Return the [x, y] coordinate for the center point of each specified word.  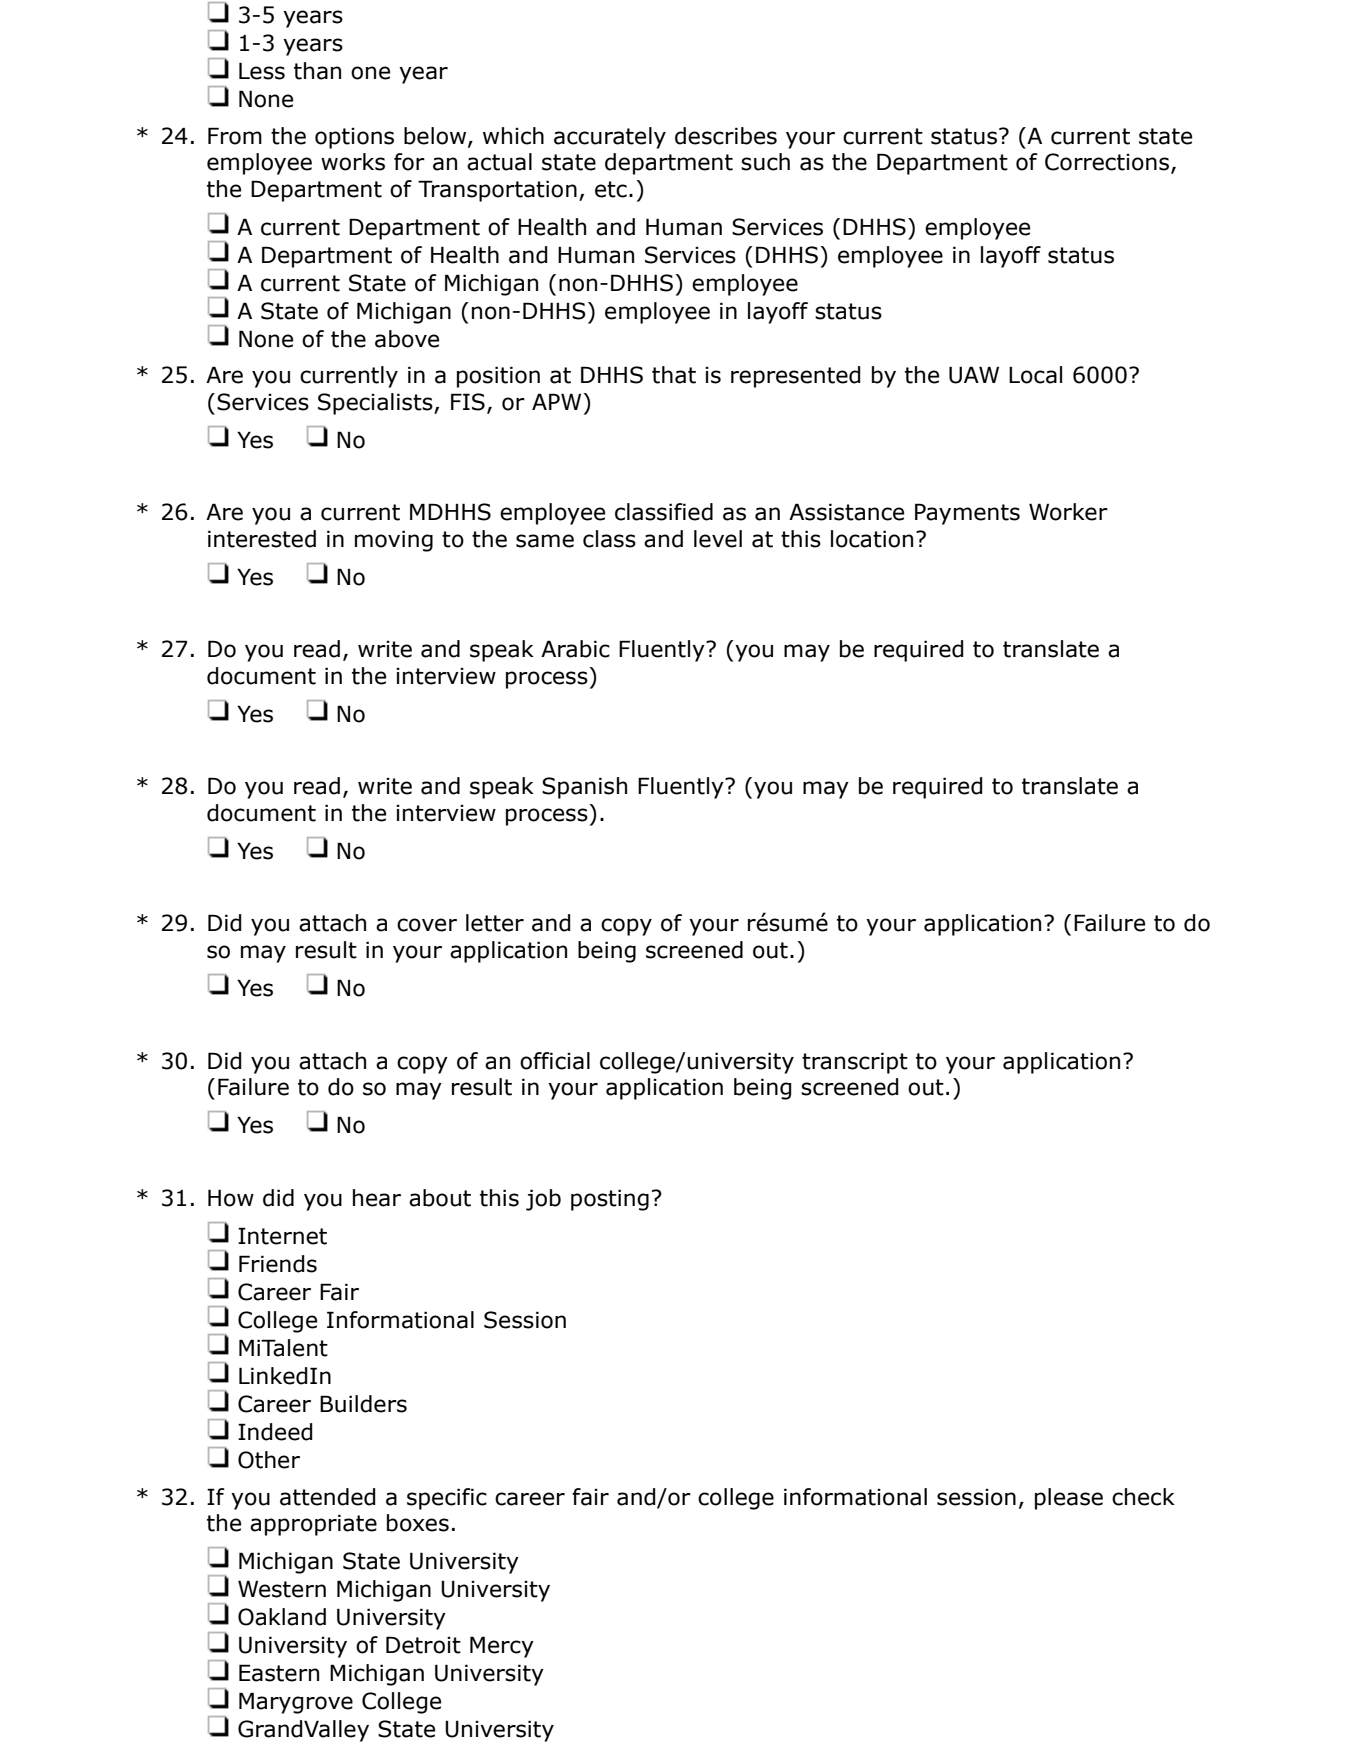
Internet [282, 1236]
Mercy [502, 1647]
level [718, 539]
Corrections [1107, 162]
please [1069, 1499]
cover [427, 925]
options [354, 138]
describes [726, 136]
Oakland [282, 1617]
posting [610, 1200]
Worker [1068, 512]
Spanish [584, 788]
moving [394, 541]
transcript [855, 1063]
